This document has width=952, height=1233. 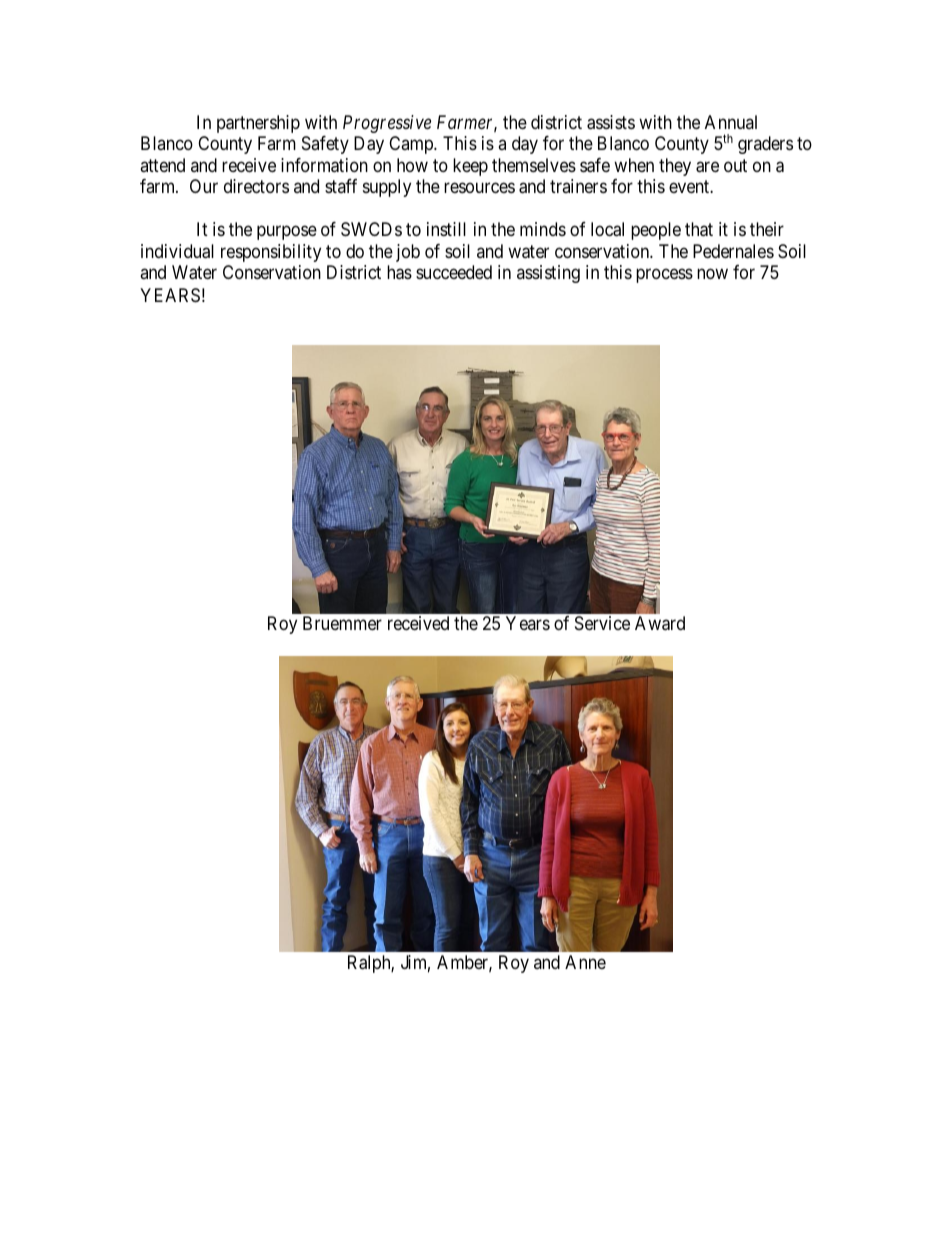 I want to click on partnership, so click(x=258, y=124).
